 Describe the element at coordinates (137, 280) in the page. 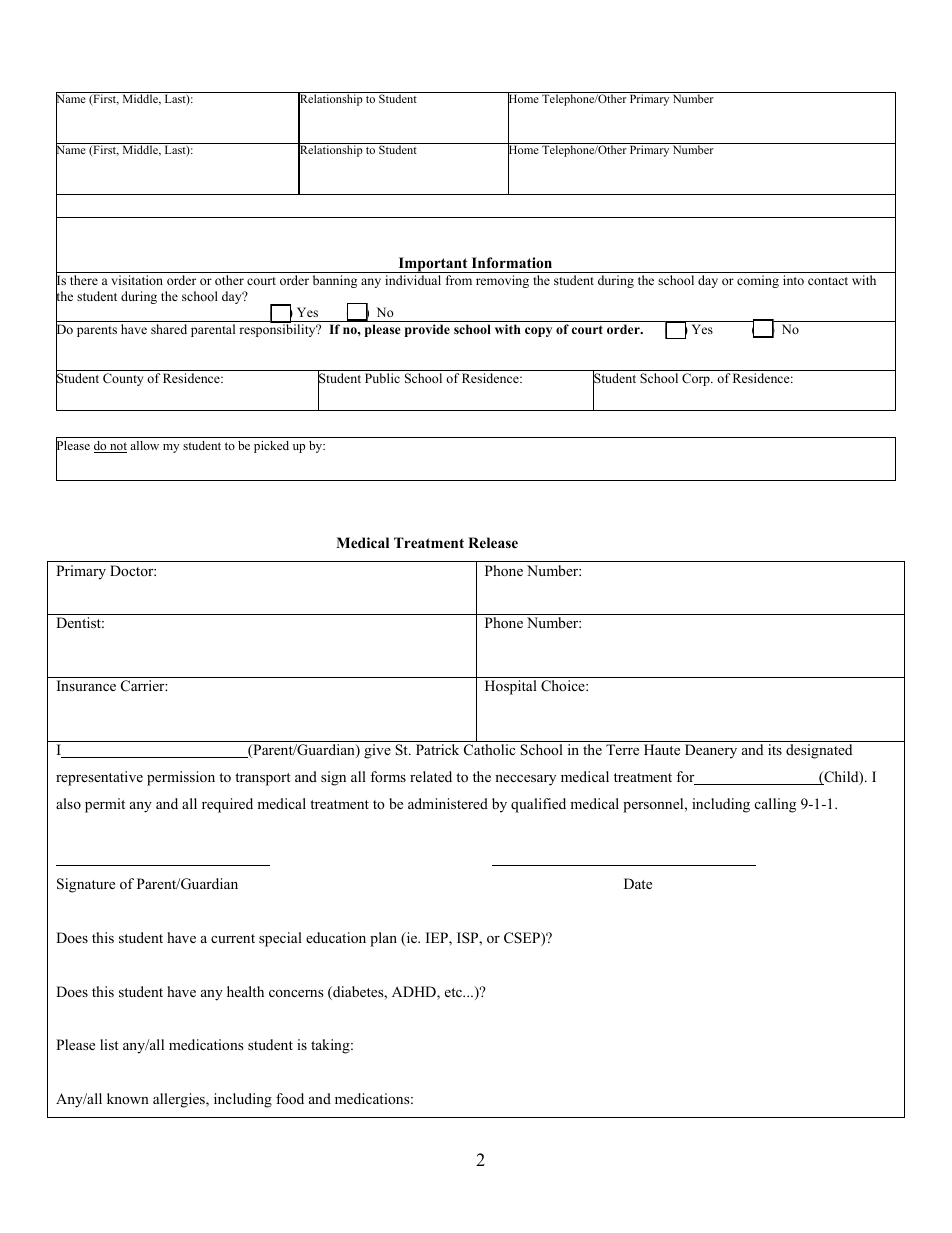

I see `visitation` at that location.
